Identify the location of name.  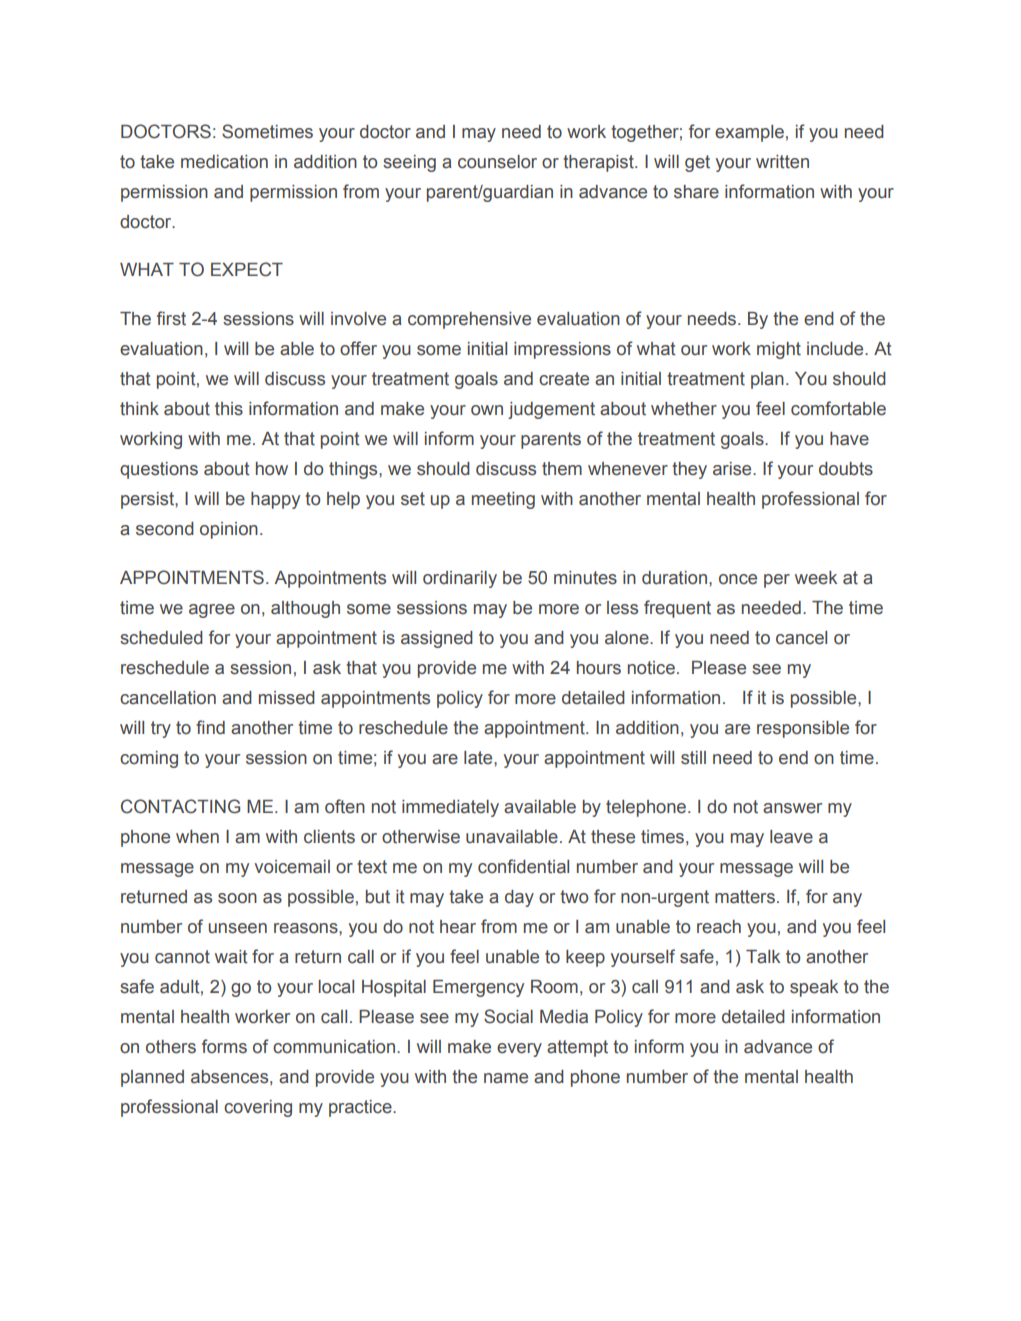
(506, 1078).
